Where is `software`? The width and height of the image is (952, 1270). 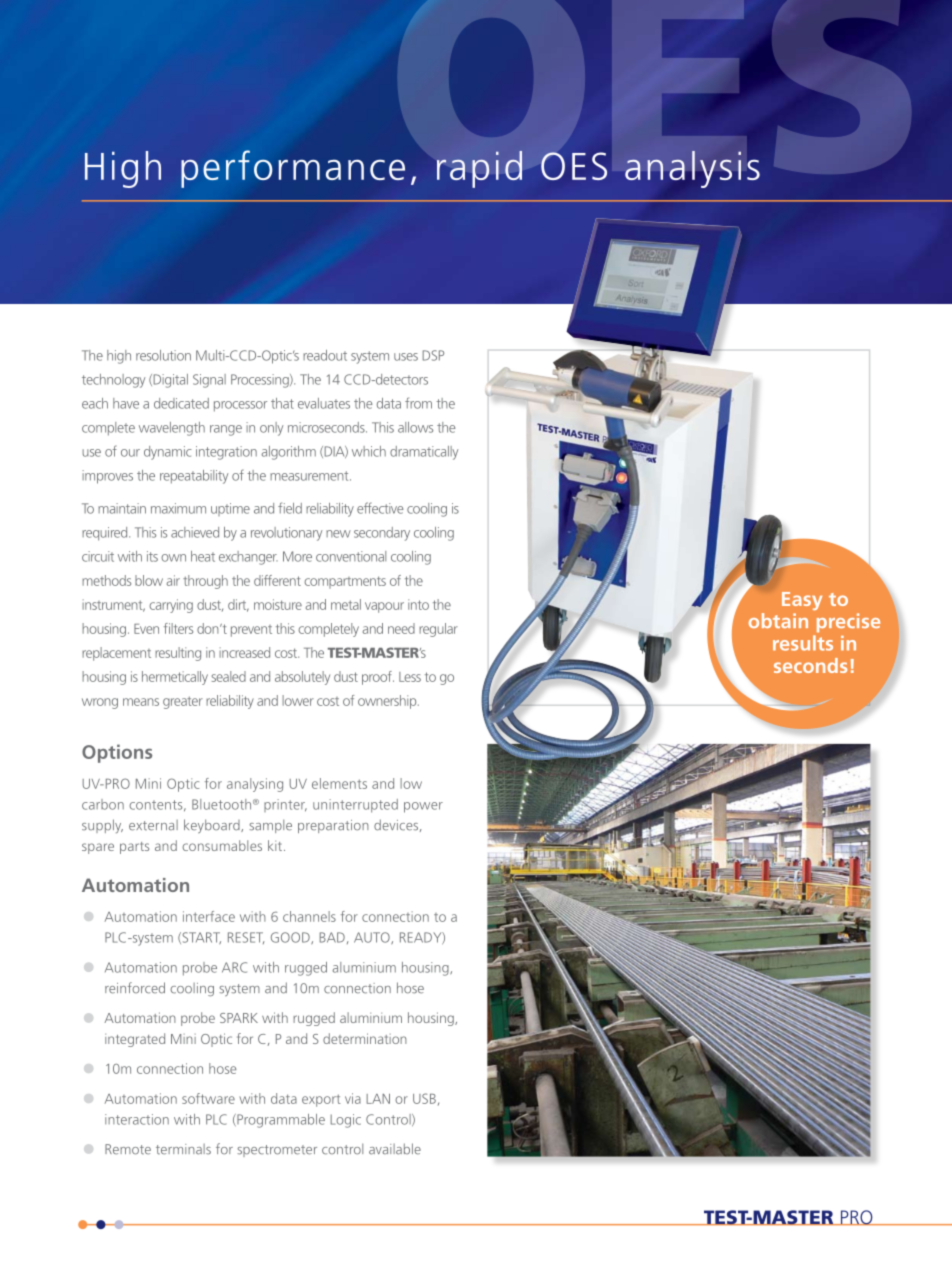
software is located at coordinates (208, 1098).
